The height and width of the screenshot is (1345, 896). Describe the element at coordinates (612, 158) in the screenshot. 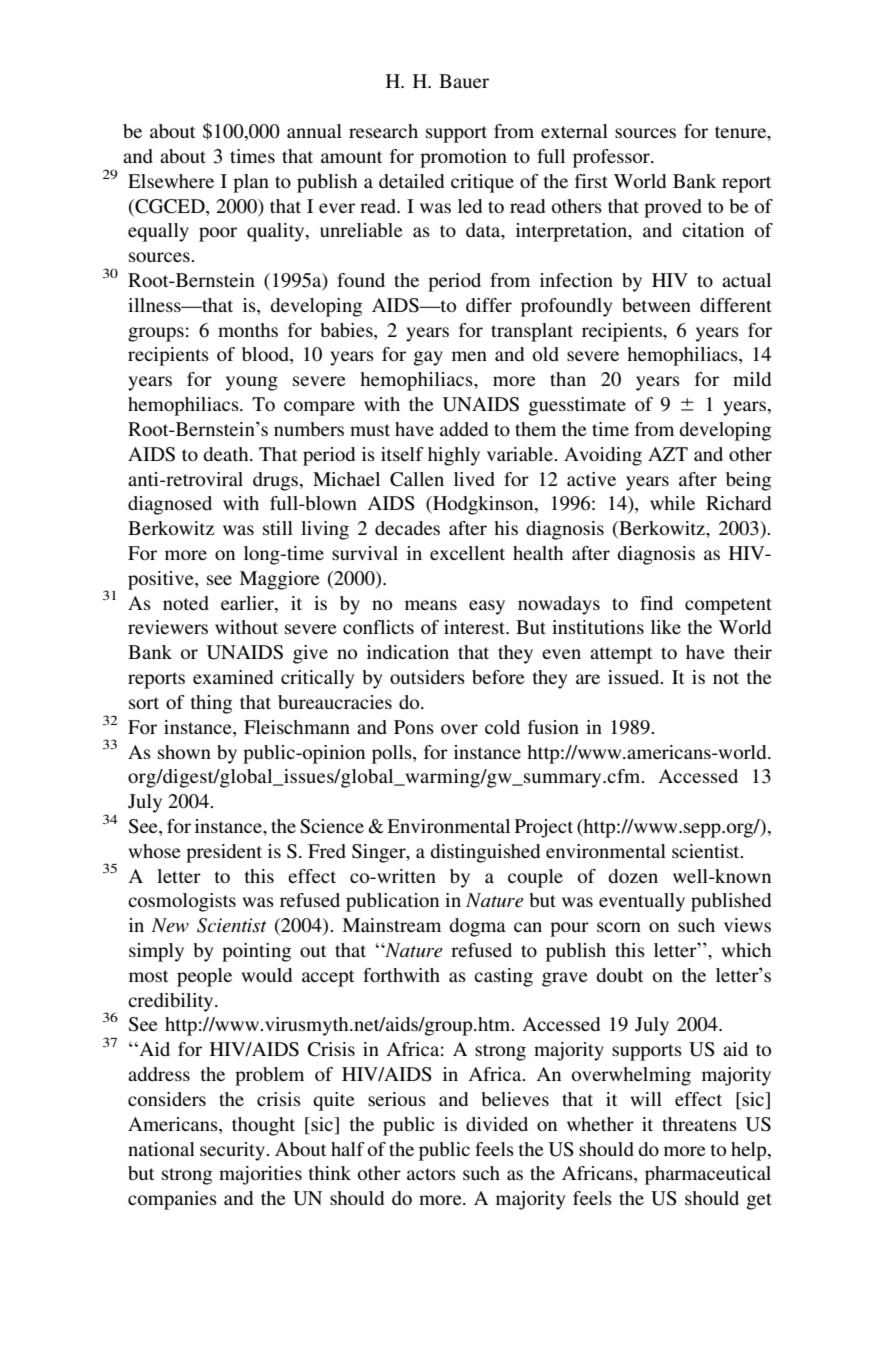

I see `professor` at that location.
